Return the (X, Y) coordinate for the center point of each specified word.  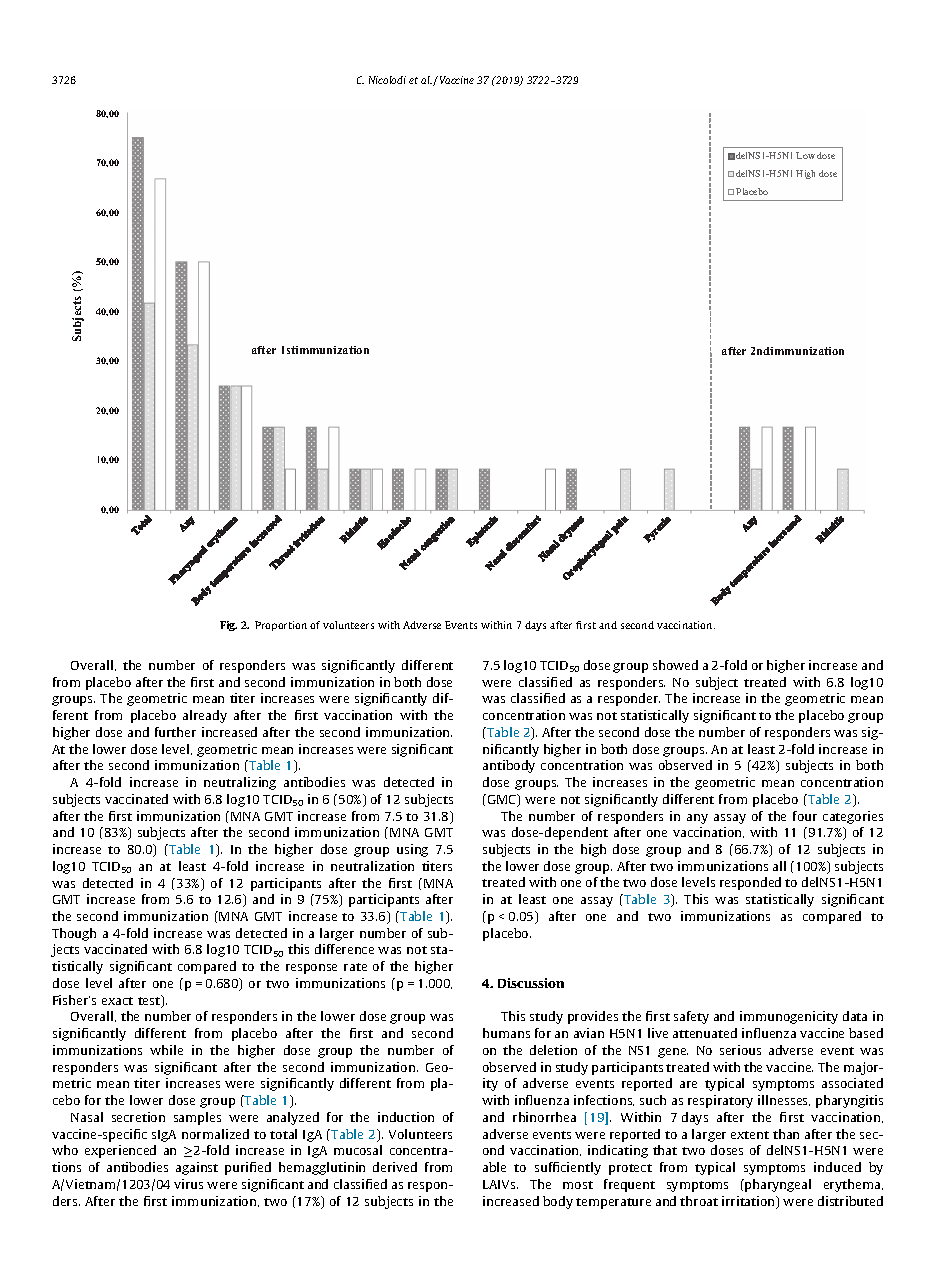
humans (506, 1033)
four (805, 816)
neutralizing (240, 783)
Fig (228, 626)
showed (675, 665)
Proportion (281, 626)
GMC (503, 800)
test (150, 1001)
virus (188, 1184)
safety (691, 1017)
